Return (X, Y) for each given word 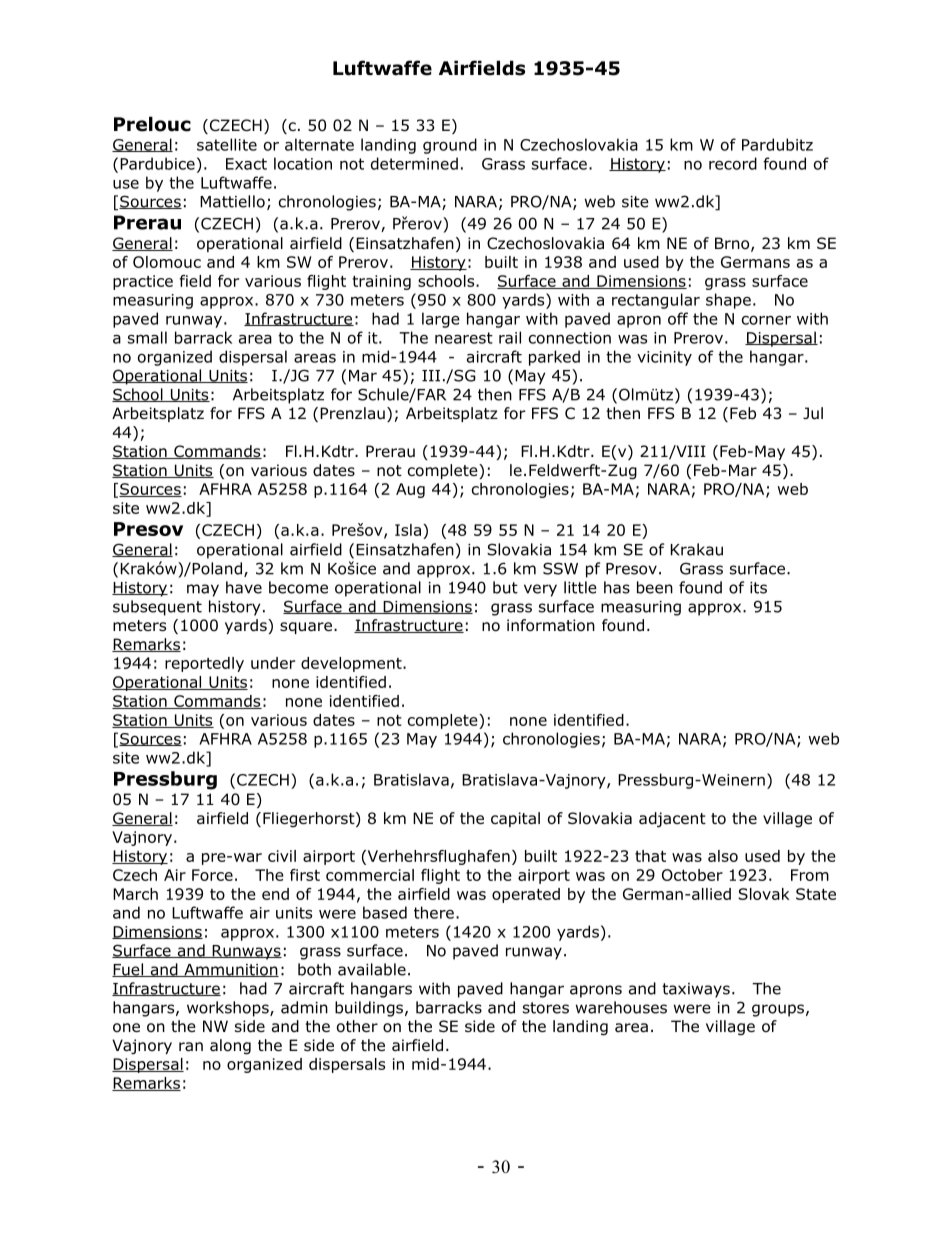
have (244, 587)
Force (212, 875)
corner (766, 320)
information (551, 625)
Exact (246, 164)
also (723, 856)
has (617, 587)
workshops (229, 1009)
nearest (464, 338)
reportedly (204, 664)
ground (450, 146)
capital (515, 819)
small (147, 337)
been (655, 587)
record (733, 163)
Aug (410, 490)
